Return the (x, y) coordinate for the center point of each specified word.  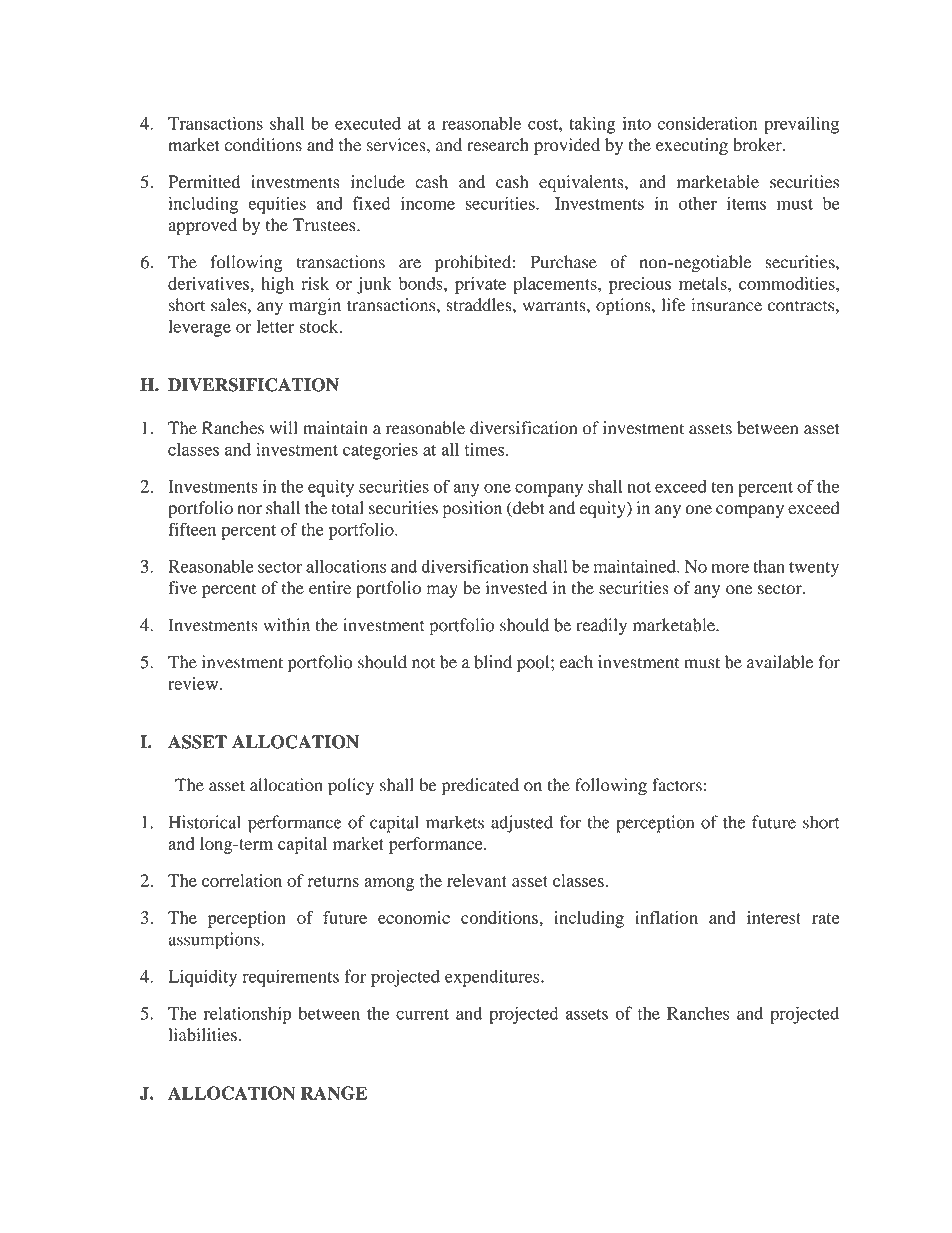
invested (516, 588)
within (286, 625)
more (730, 568)
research (498, 145)
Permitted (204, 182)
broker (758, 145)
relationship (247, 1015)
